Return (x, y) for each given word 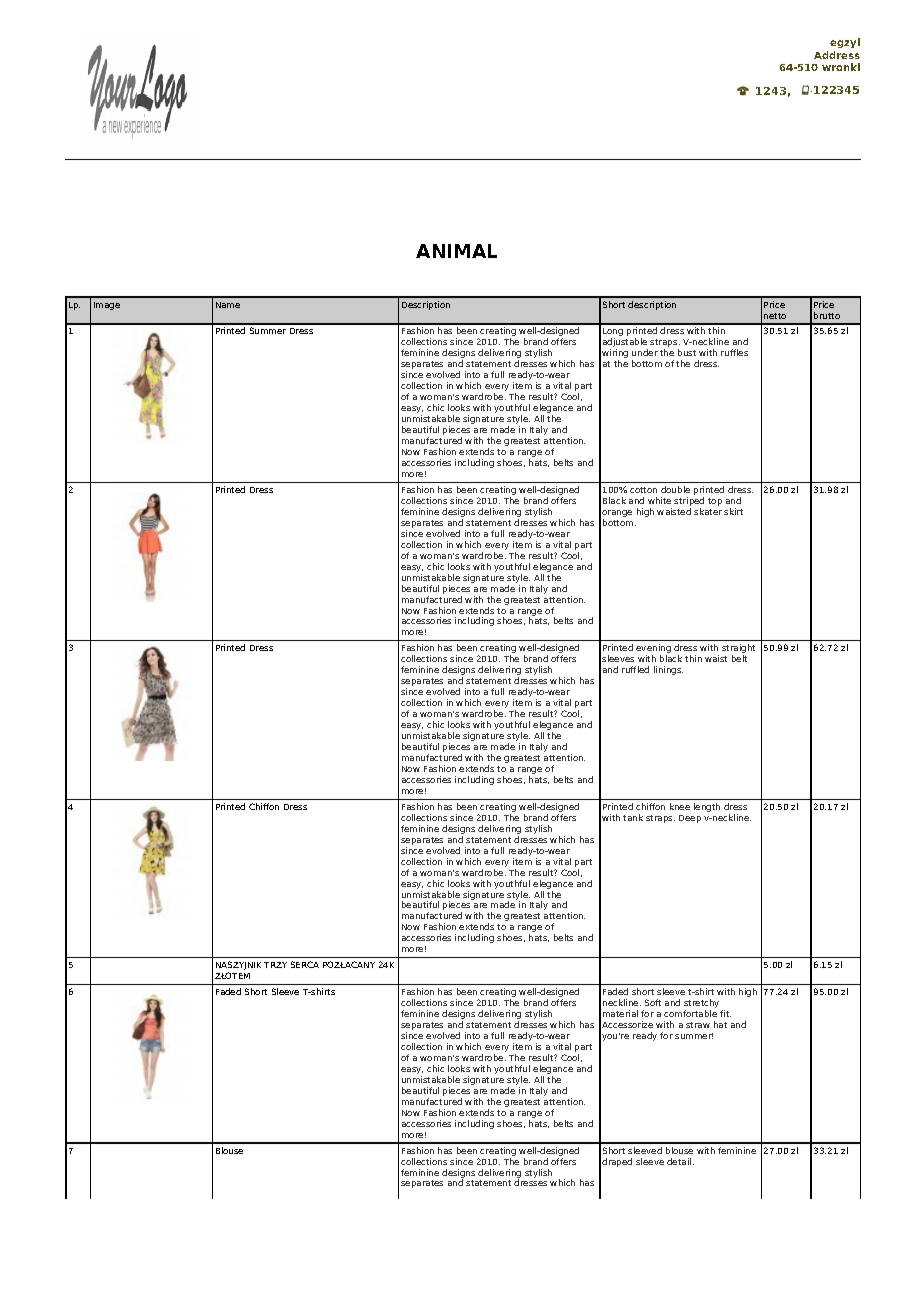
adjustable (625, 344)
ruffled (635, 669)
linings (668, 670)
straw (698, 1025)
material (620, 1013)
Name (228, 305)
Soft (653, 1002)
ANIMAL (456, 251)
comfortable (690, 1013)
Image (107, 306)
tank (633, 817)
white (659, 500)
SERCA (305, 964)
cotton (643, 490)
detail (680, 1161)
